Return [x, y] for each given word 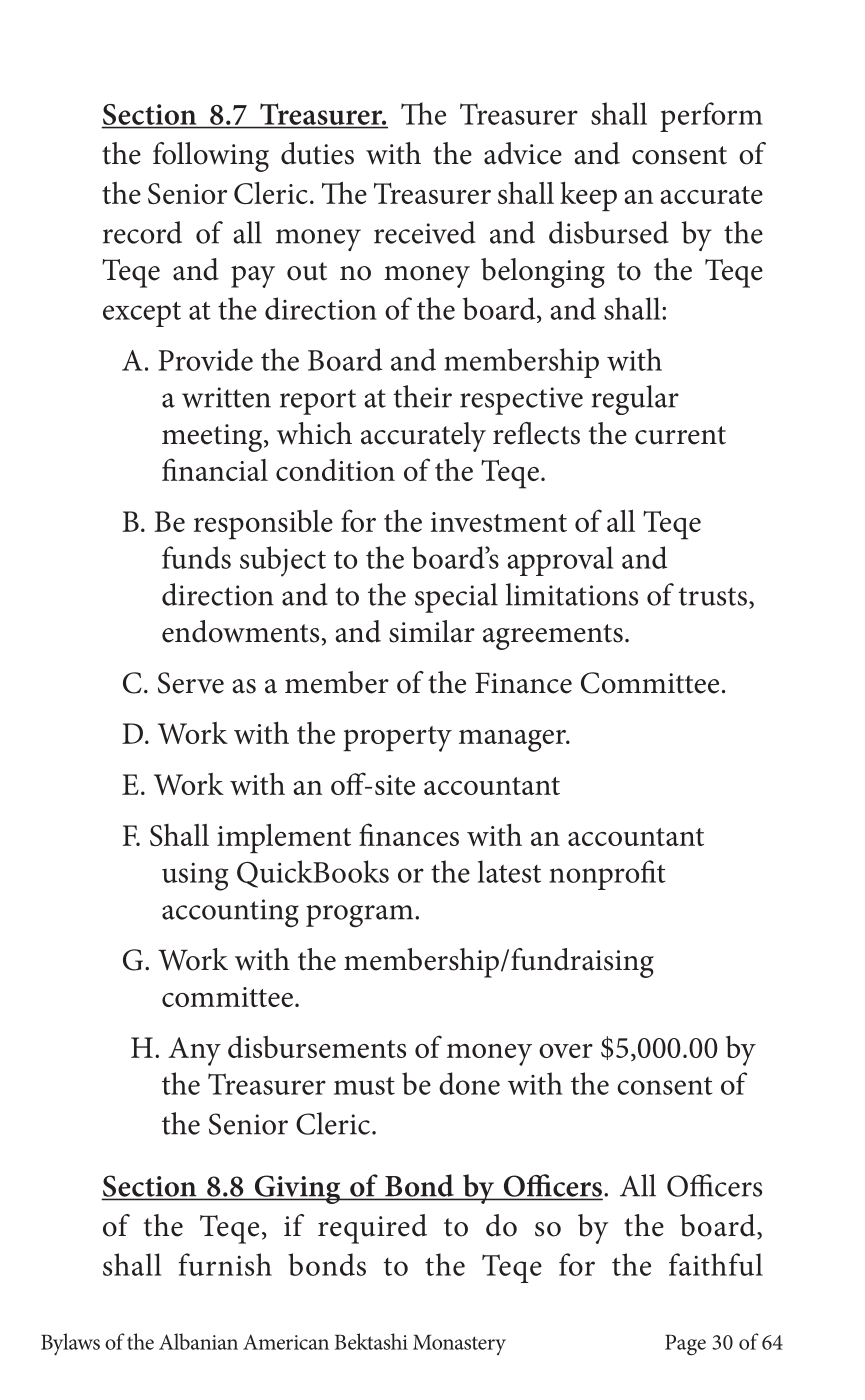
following [211, 157]
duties [317, 153]
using [195, 876]
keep [588, 196]
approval [560, 561]
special [456, 598]
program [361, 916]
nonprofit [607, 875]
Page [685, 1345]
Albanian [198, 1341]
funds [196, 557]
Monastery [459, 1345]
